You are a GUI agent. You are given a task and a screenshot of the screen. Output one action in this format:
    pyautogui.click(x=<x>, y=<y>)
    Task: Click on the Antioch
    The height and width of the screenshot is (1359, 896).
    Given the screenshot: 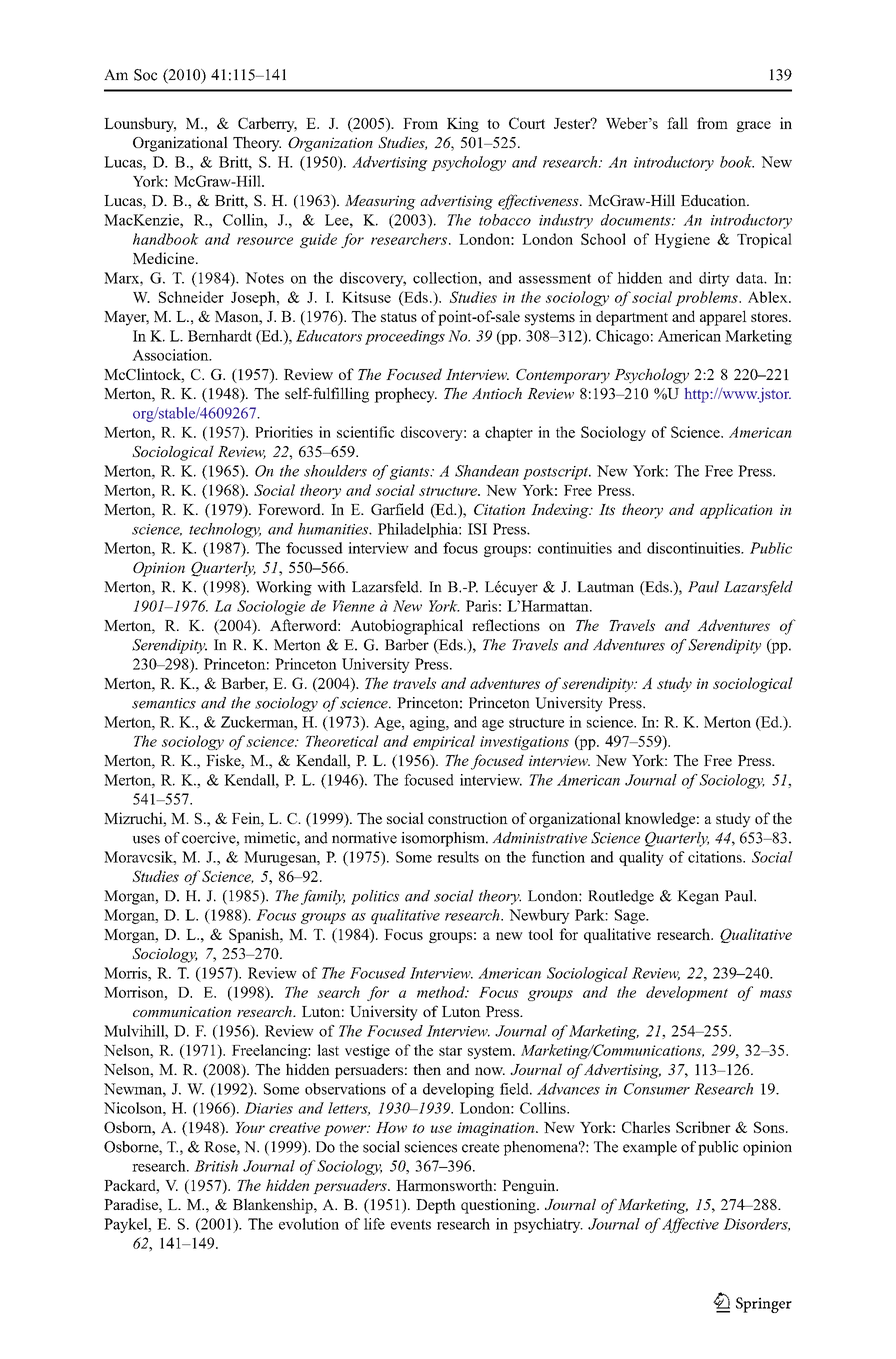 What is the action you would take?
    pyautogui.click(x=497, y=393)
